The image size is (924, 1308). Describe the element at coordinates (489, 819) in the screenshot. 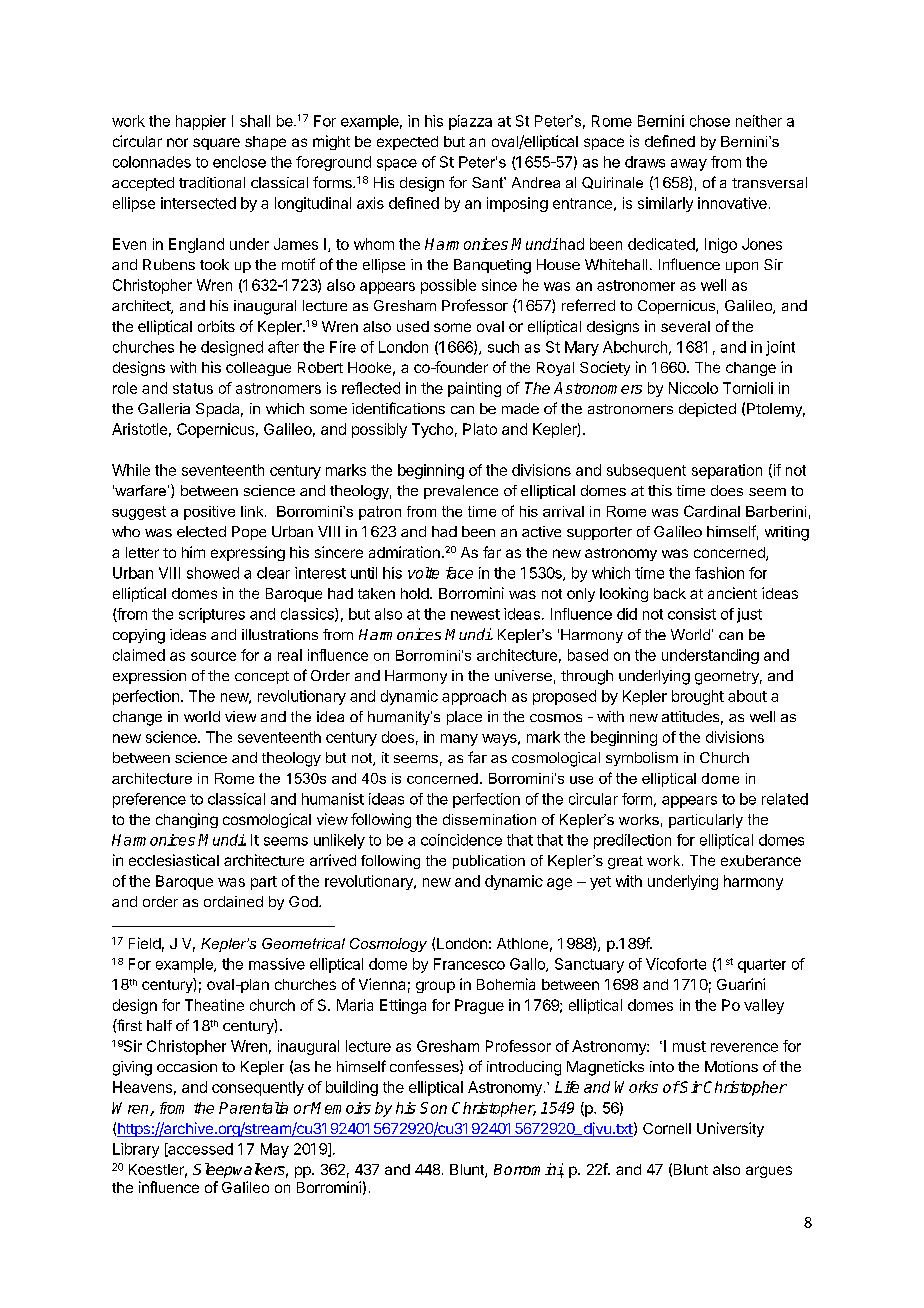

I see `dissemination` at that location.
